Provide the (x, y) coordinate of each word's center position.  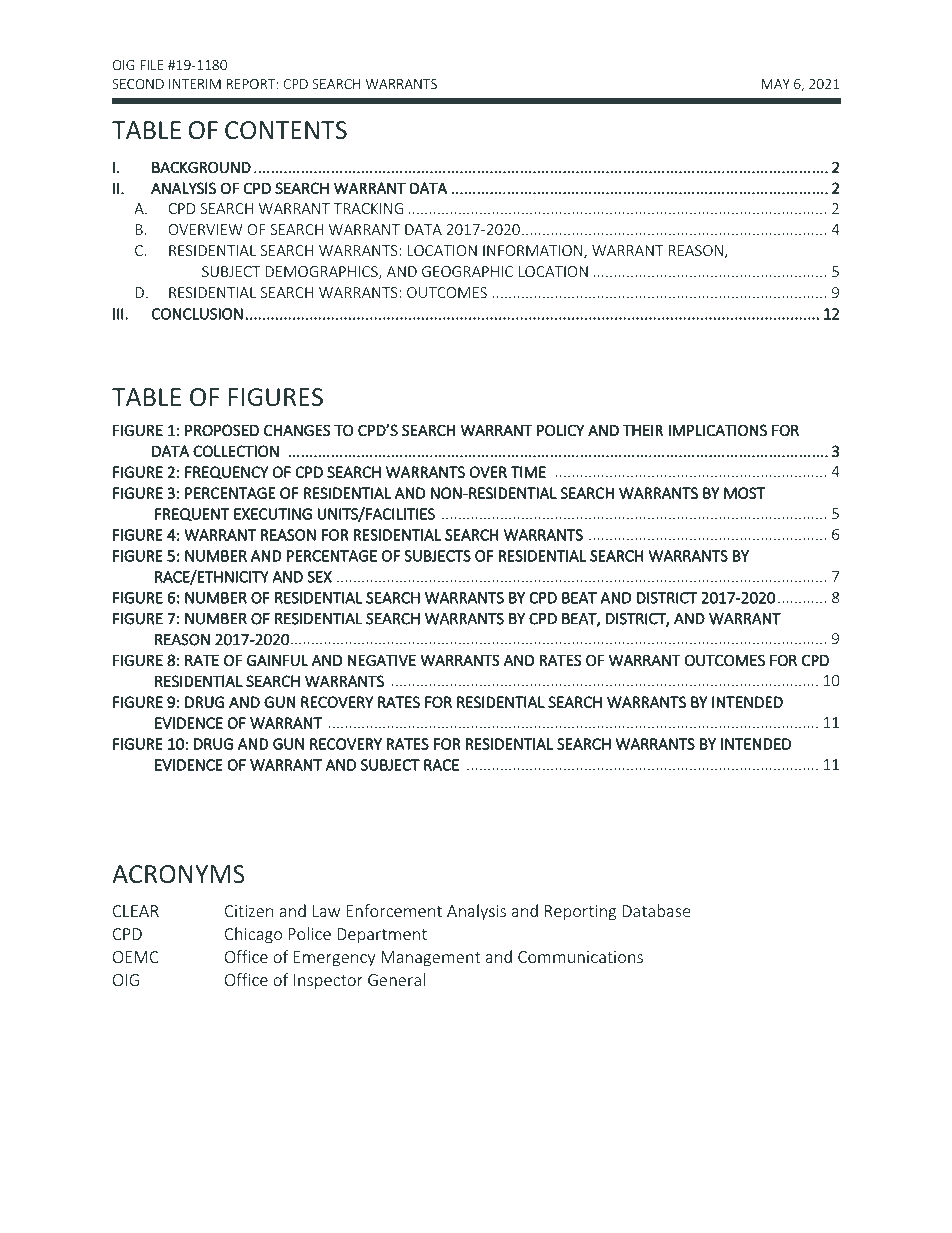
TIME (528, 472)
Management (430, 959)
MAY (776, 84)
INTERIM (195, 84)
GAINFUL (277, 660)
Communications (580, 957)
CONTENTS (286, 130)
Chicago (253, 935)
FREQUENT (192, 514)
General (396, 979)
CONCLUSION (197, 314)
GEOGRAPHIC (467, 271)
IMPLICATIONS (718, 430)
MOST (744, 493)
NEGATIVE (382, 660)
